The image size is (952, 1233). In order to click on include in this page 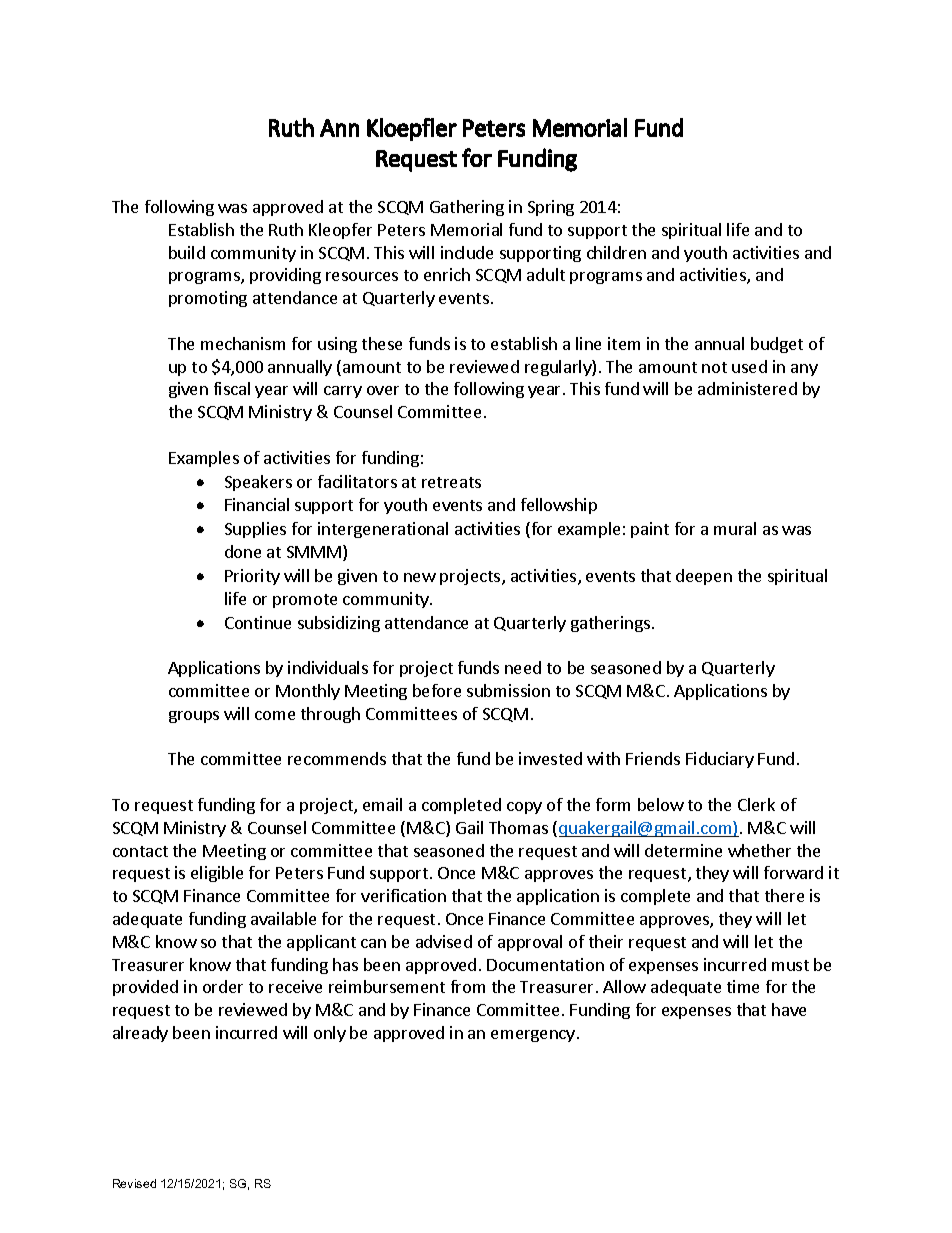, I will do `click(467, 252)`.
